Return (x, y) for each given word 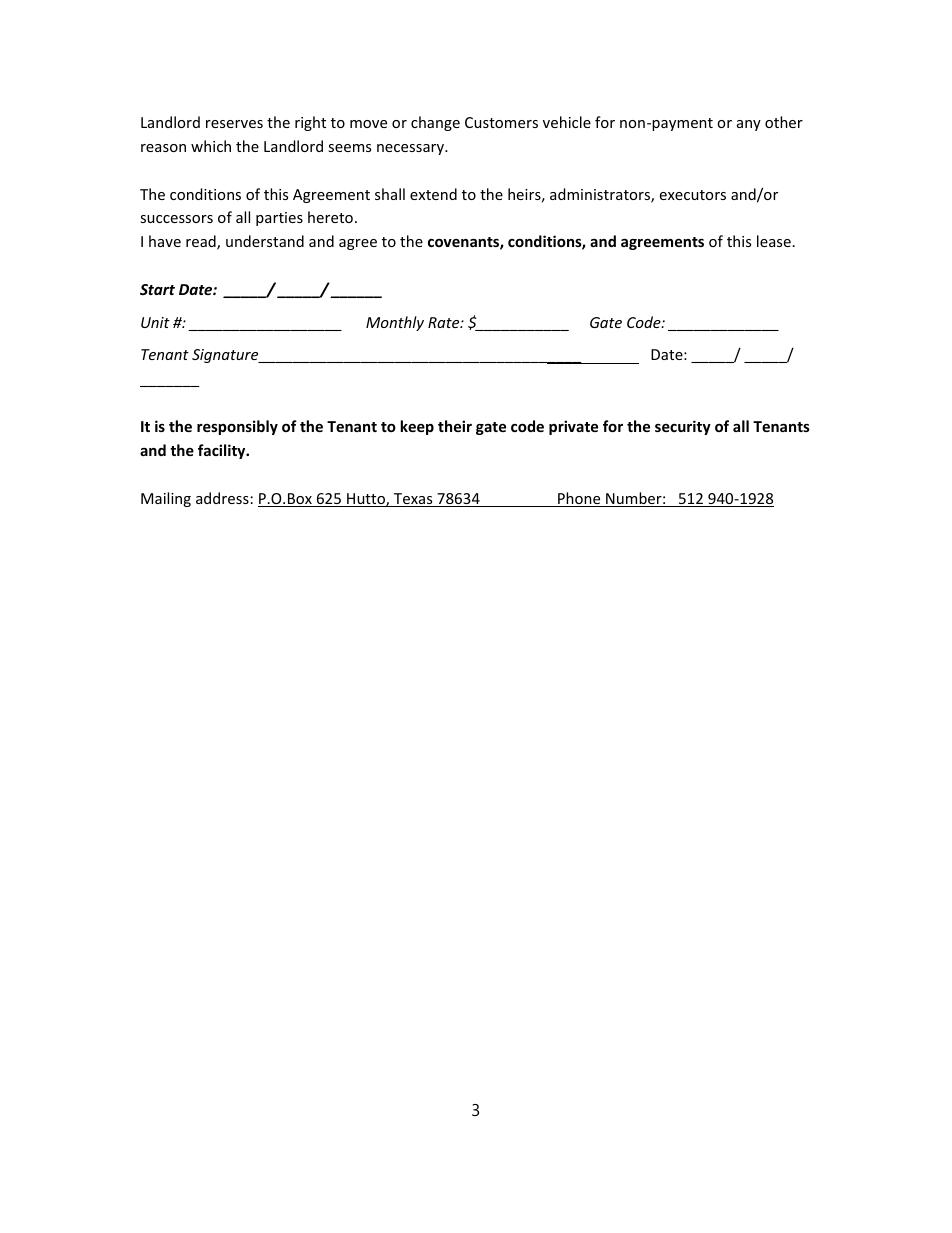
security (683, 427)
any (749, 125)
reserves (234, 124)
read (202, 242)
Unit (155, 322)
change (435, 123)
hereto (330, 217)
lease (774, 241)
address (222, 498)
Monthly (395, 323)
